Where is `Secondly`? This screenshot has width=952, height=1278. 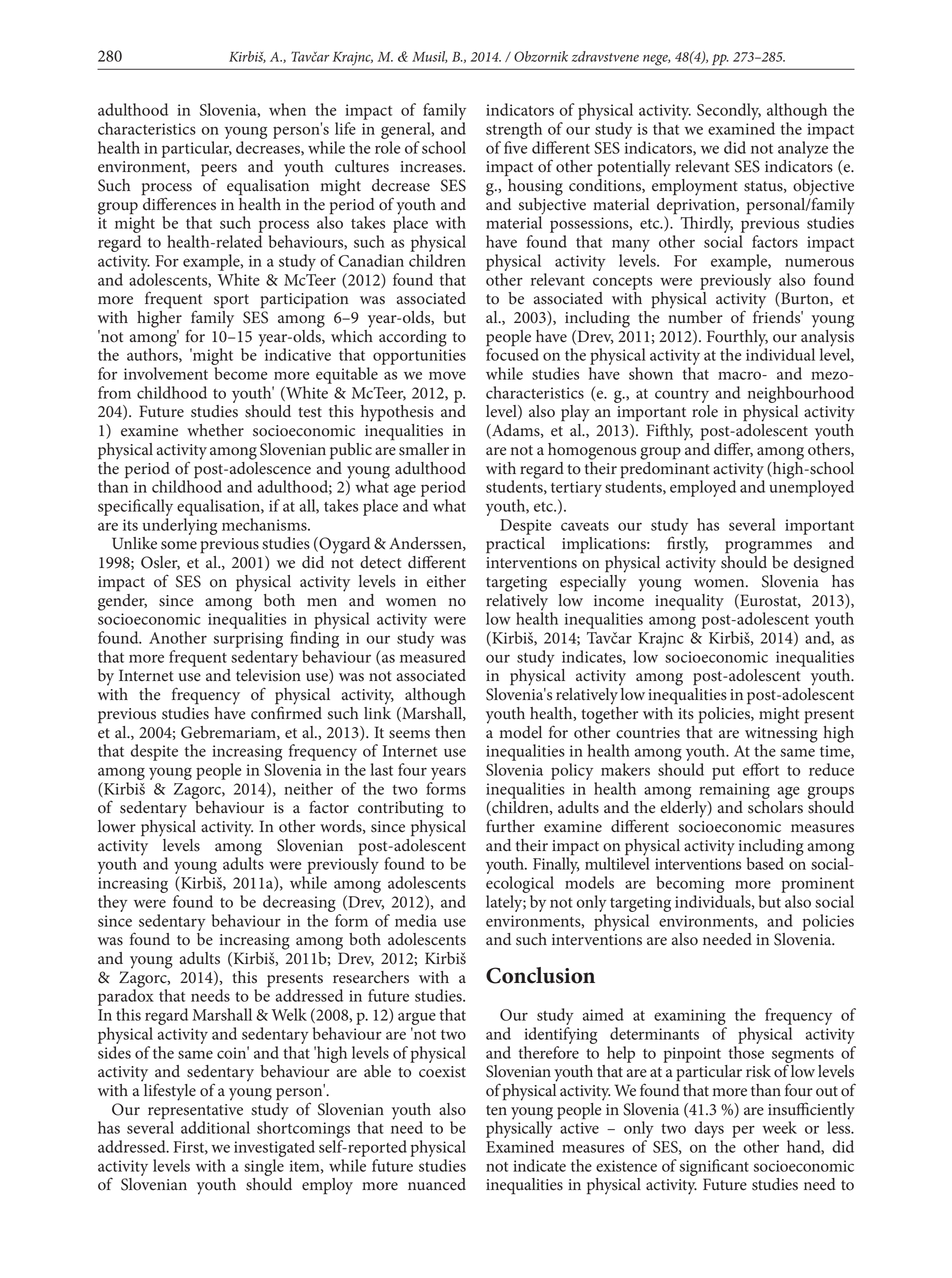
Secondly is located at coordinates (729, 111).
